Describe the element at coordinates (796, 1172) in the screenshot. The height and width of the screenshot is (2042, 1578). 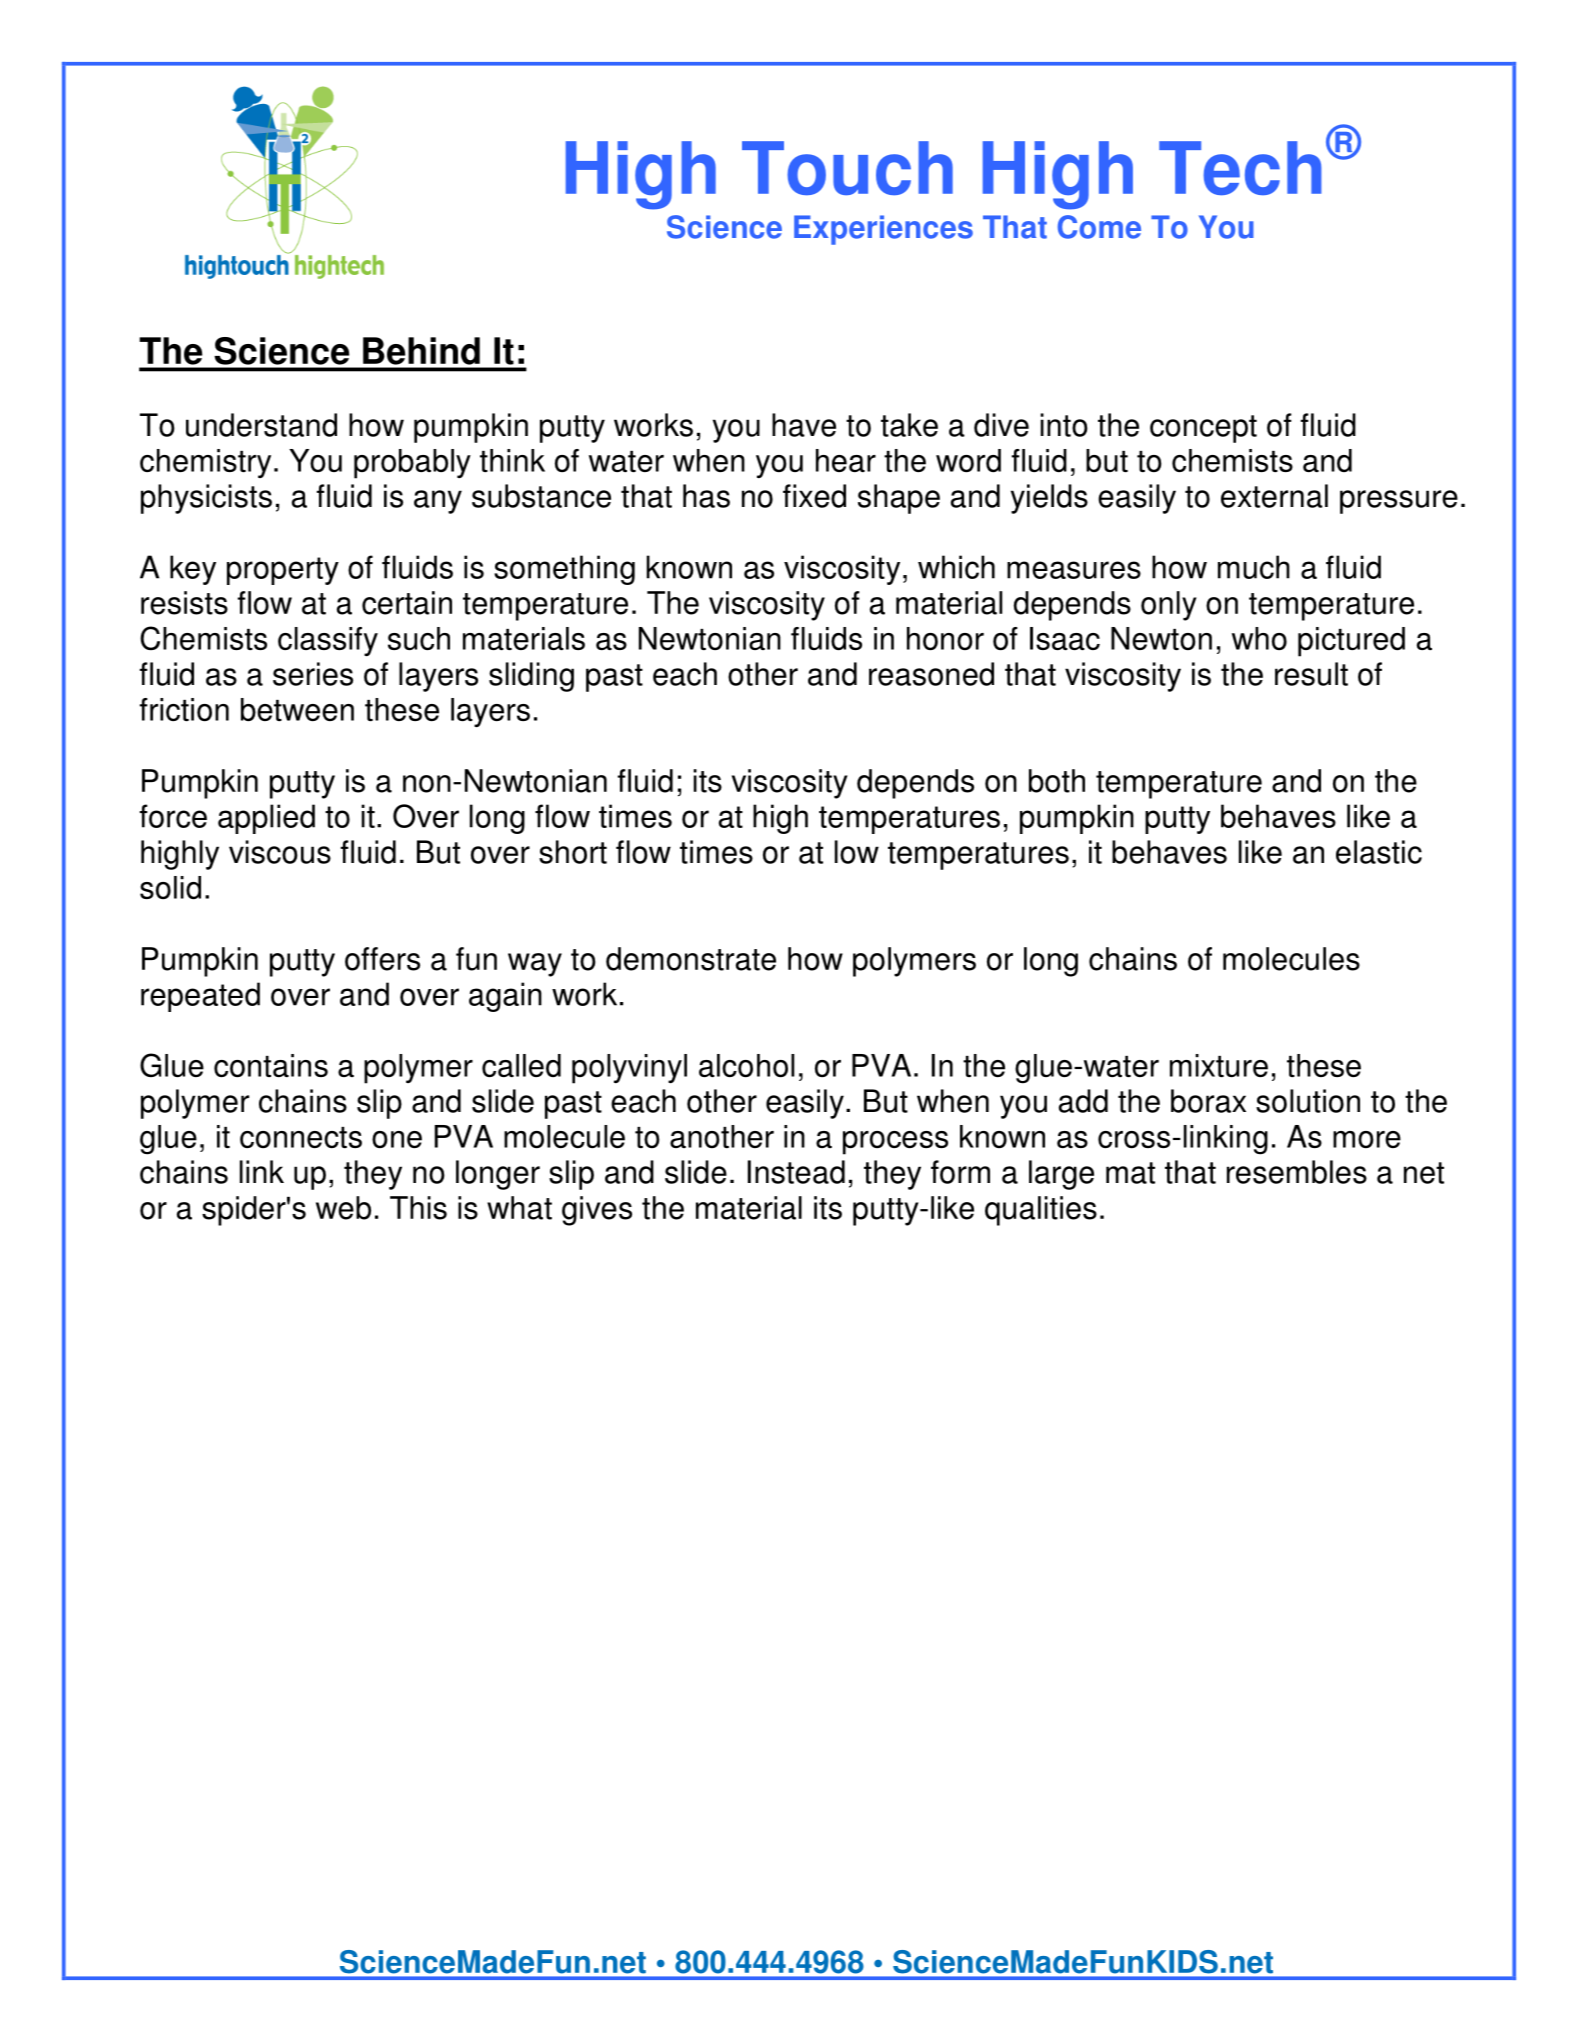
I see `Instead` at that location.
